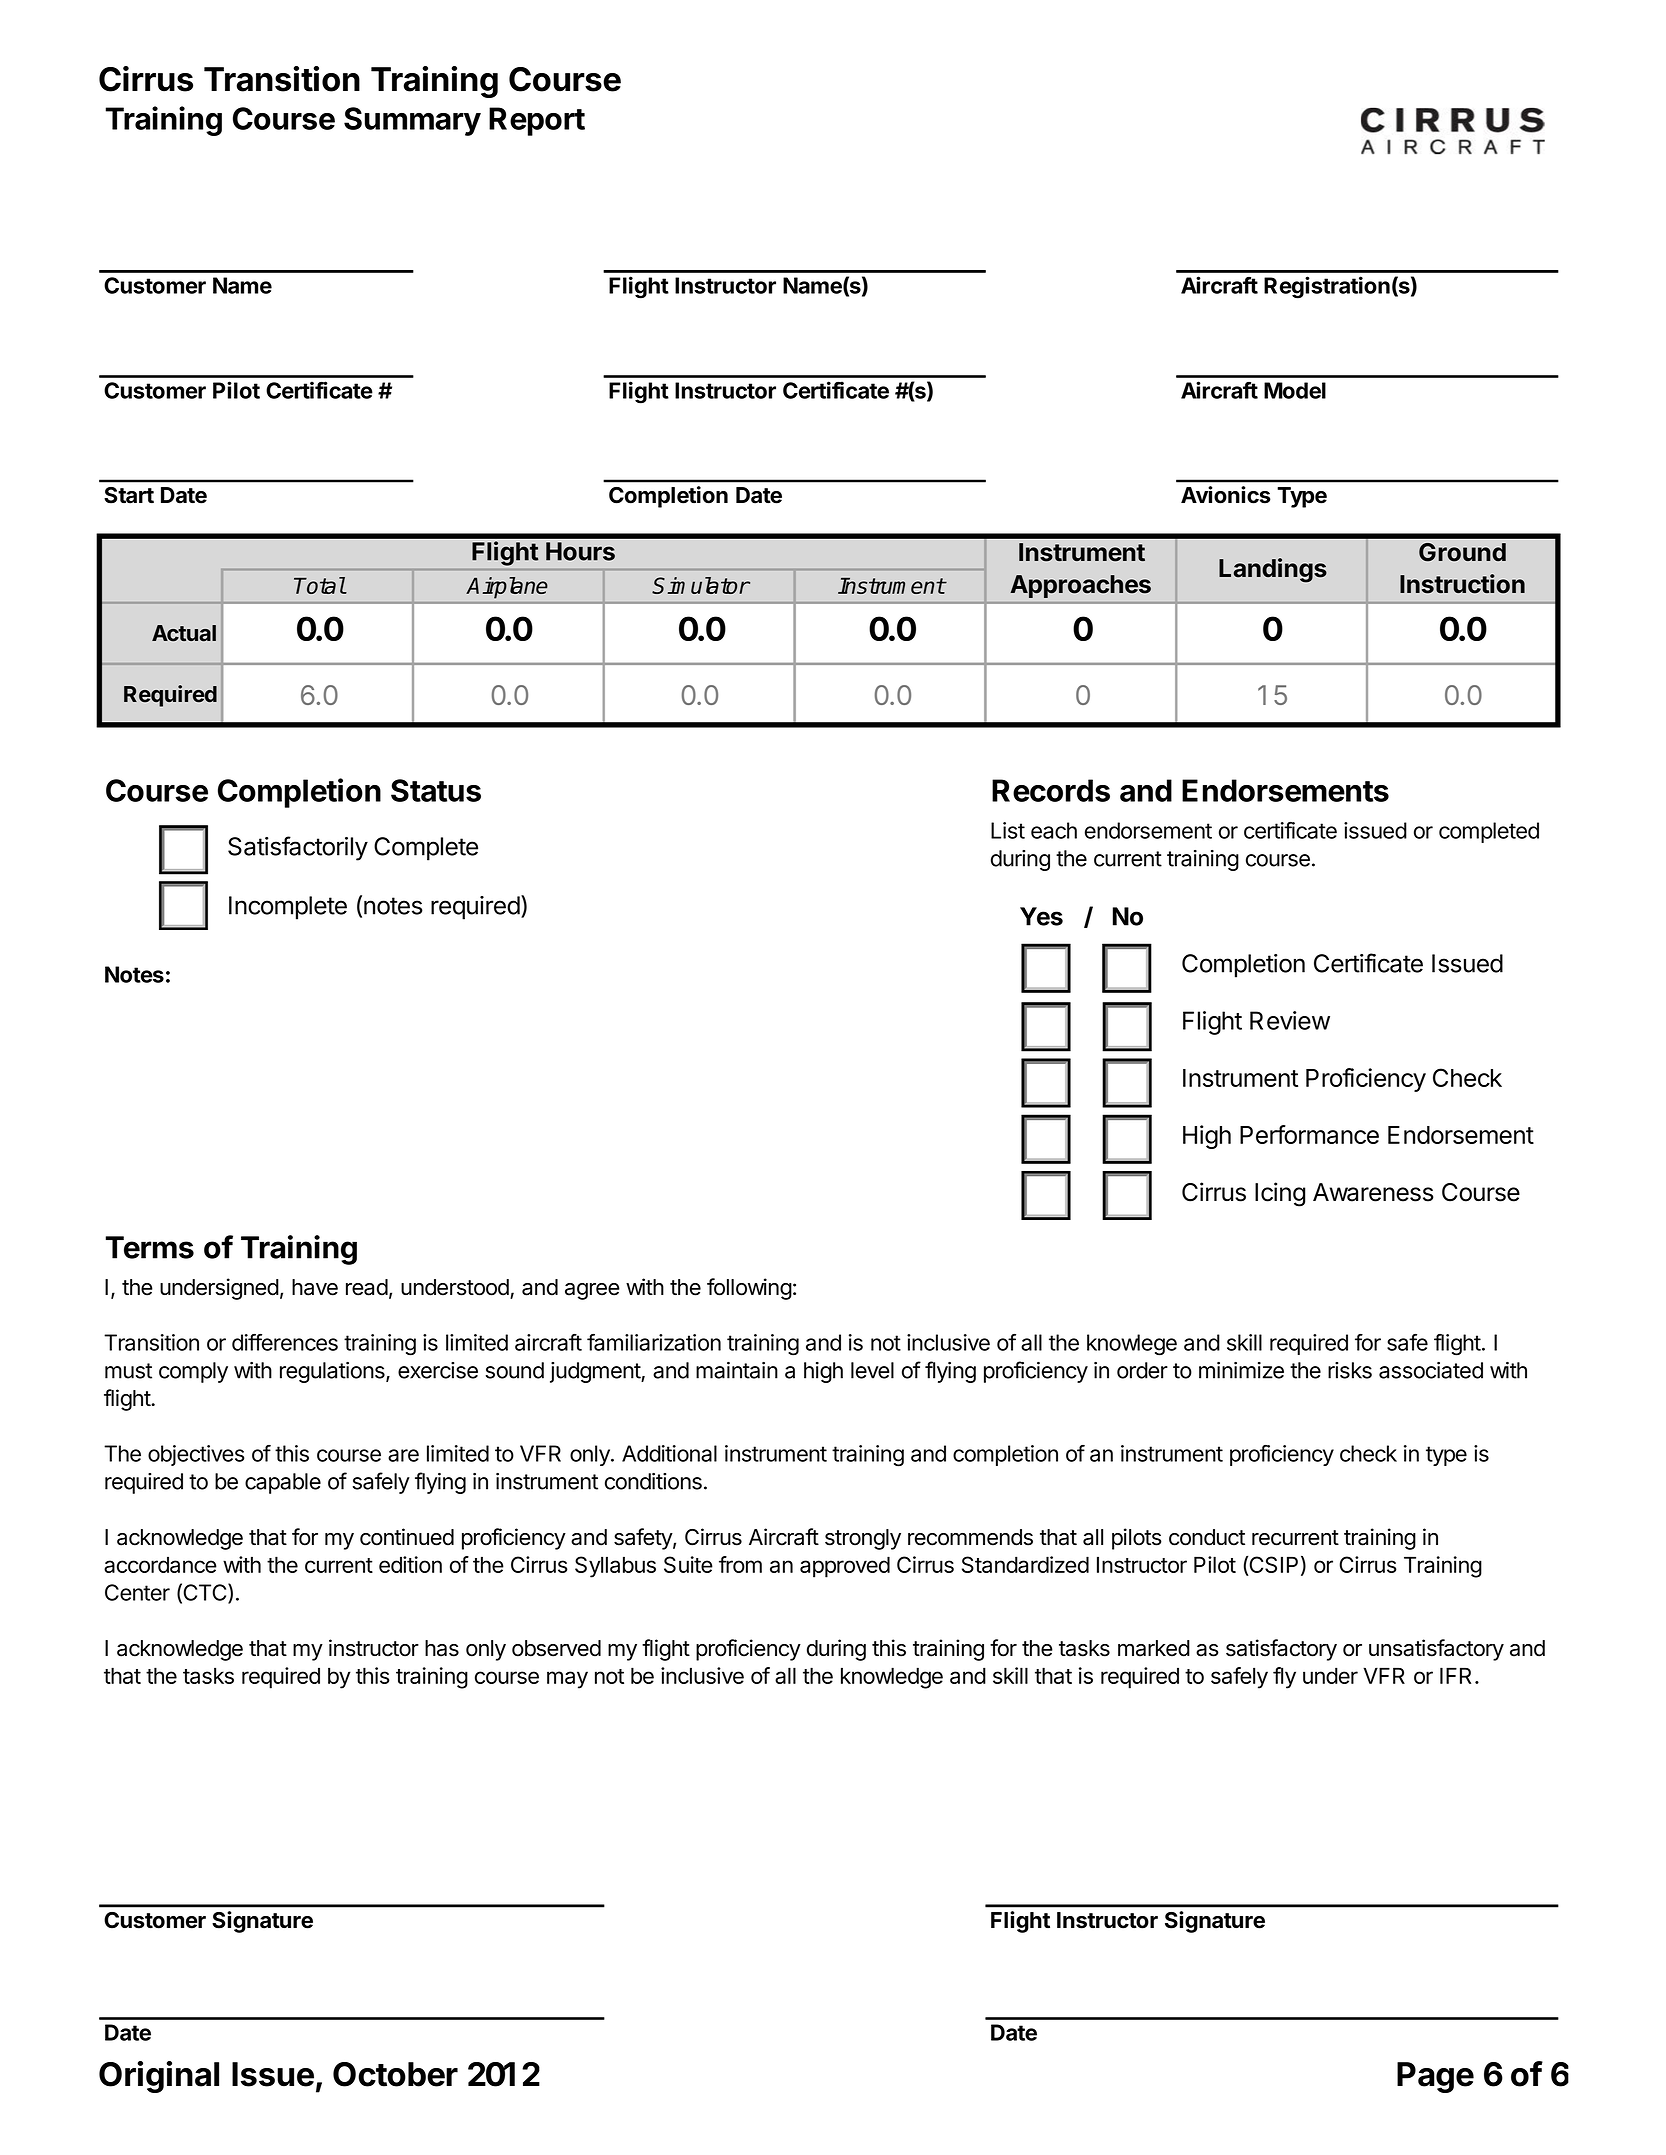  What do you see at coordinates (537, 121) in the screenshot?
I see `Report` at bounding box center [537, 121].
